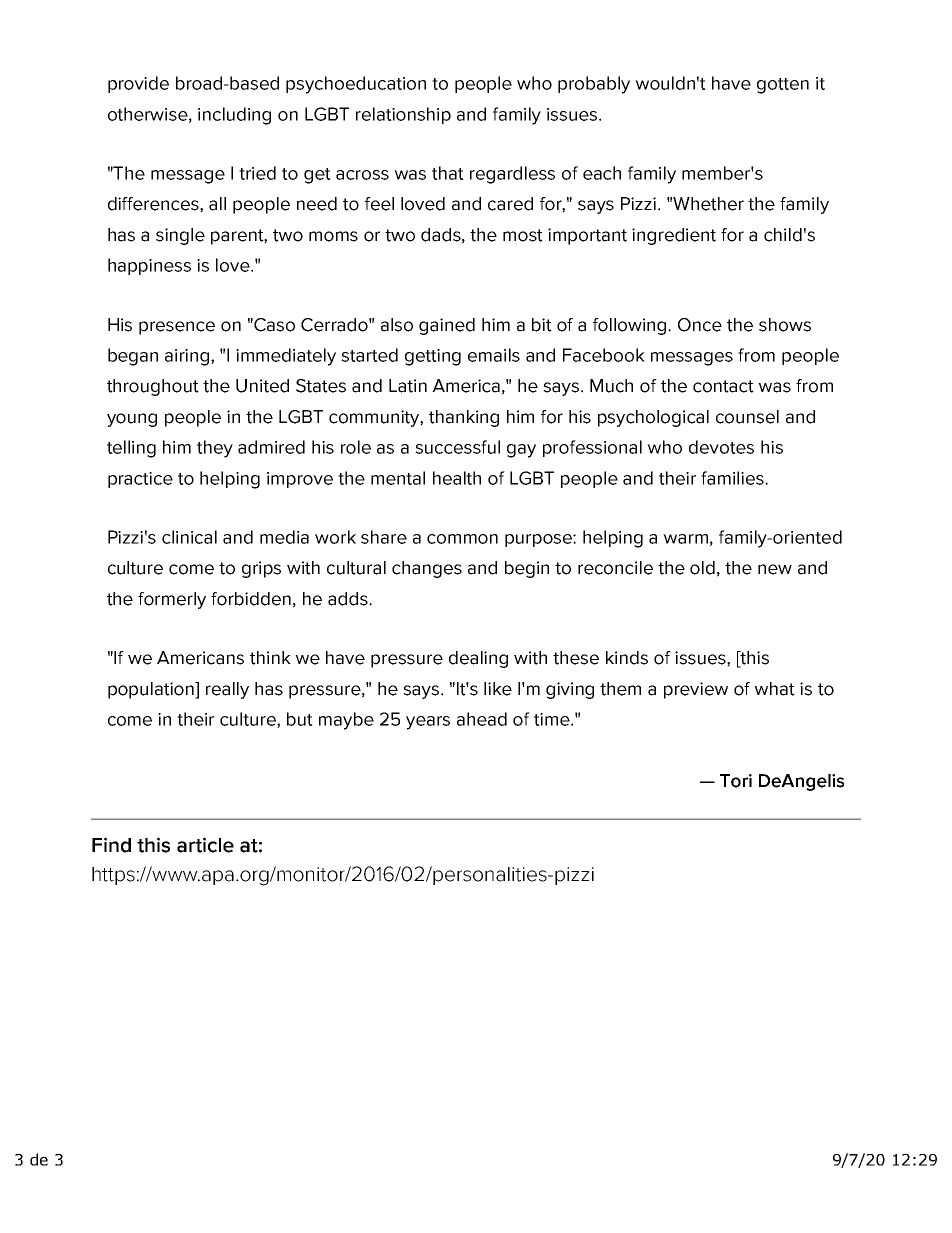 Image resolution: width=952 pixels, height=1233 pixels. I want to click on years, so click(428, 723).
